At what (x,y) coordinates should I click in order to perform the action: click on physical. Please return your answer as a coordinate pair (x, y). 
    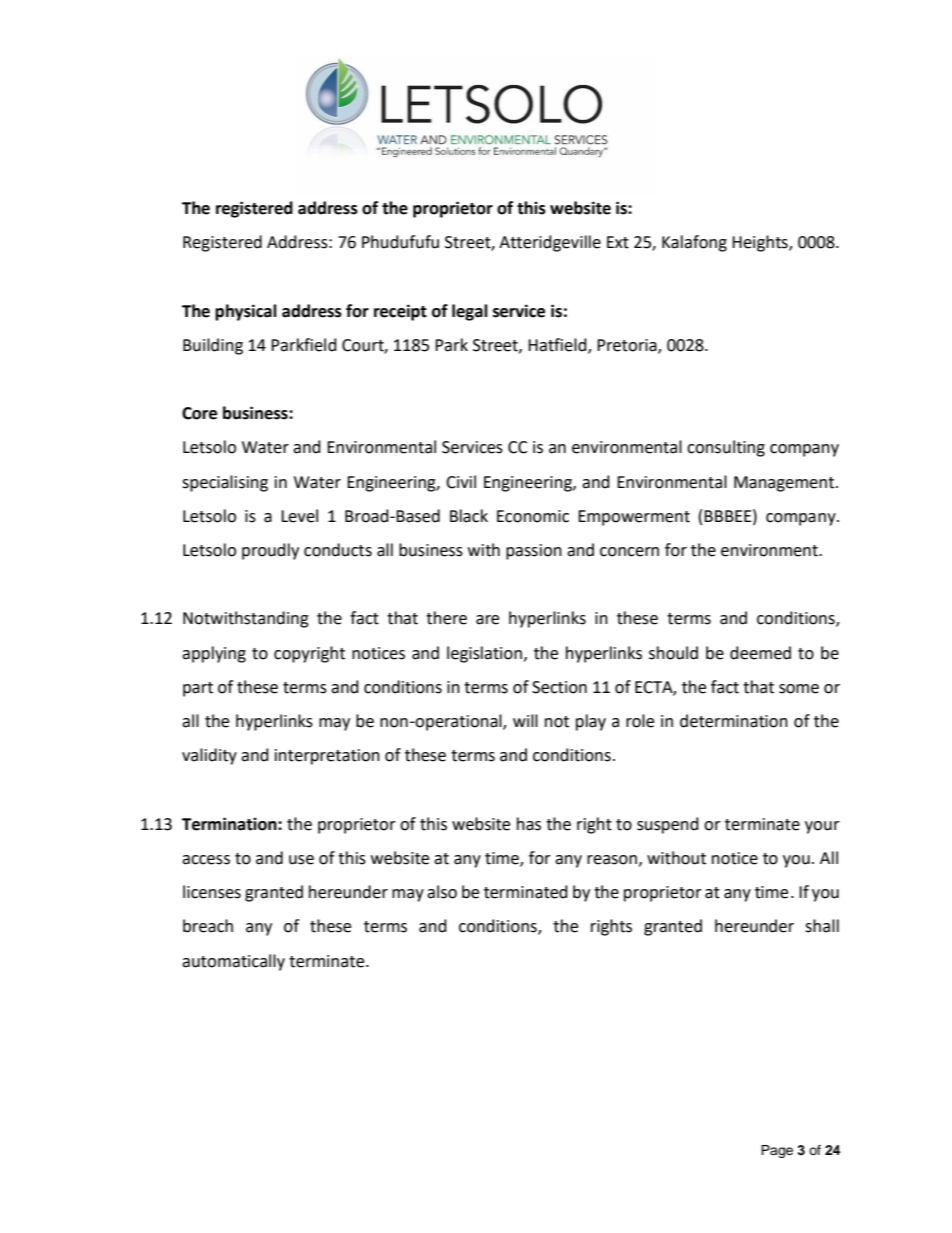
    Looking at the image, I should click on (246, 312).
